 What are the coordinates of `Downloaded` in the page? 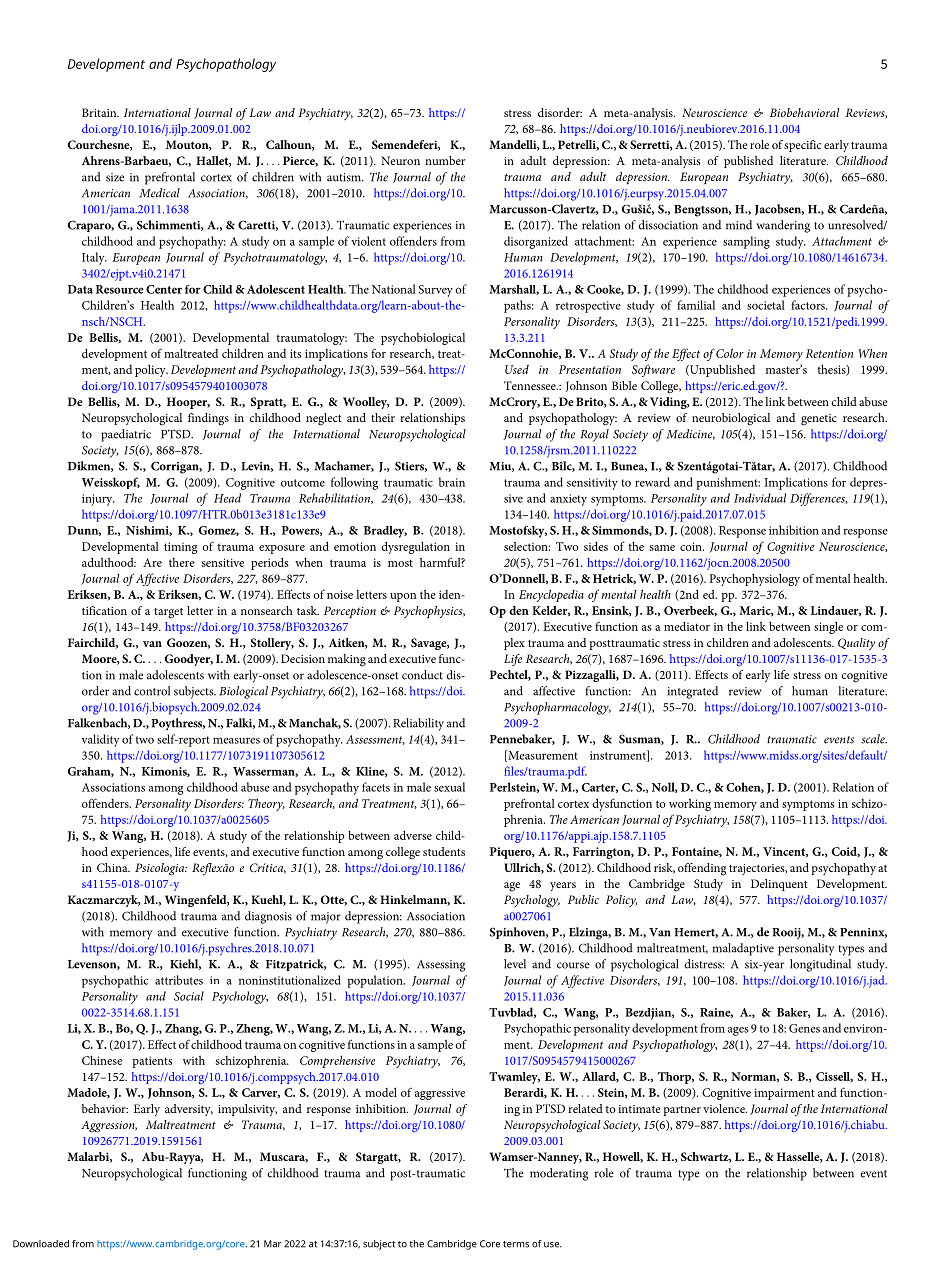 It's located at (41, 1244).
